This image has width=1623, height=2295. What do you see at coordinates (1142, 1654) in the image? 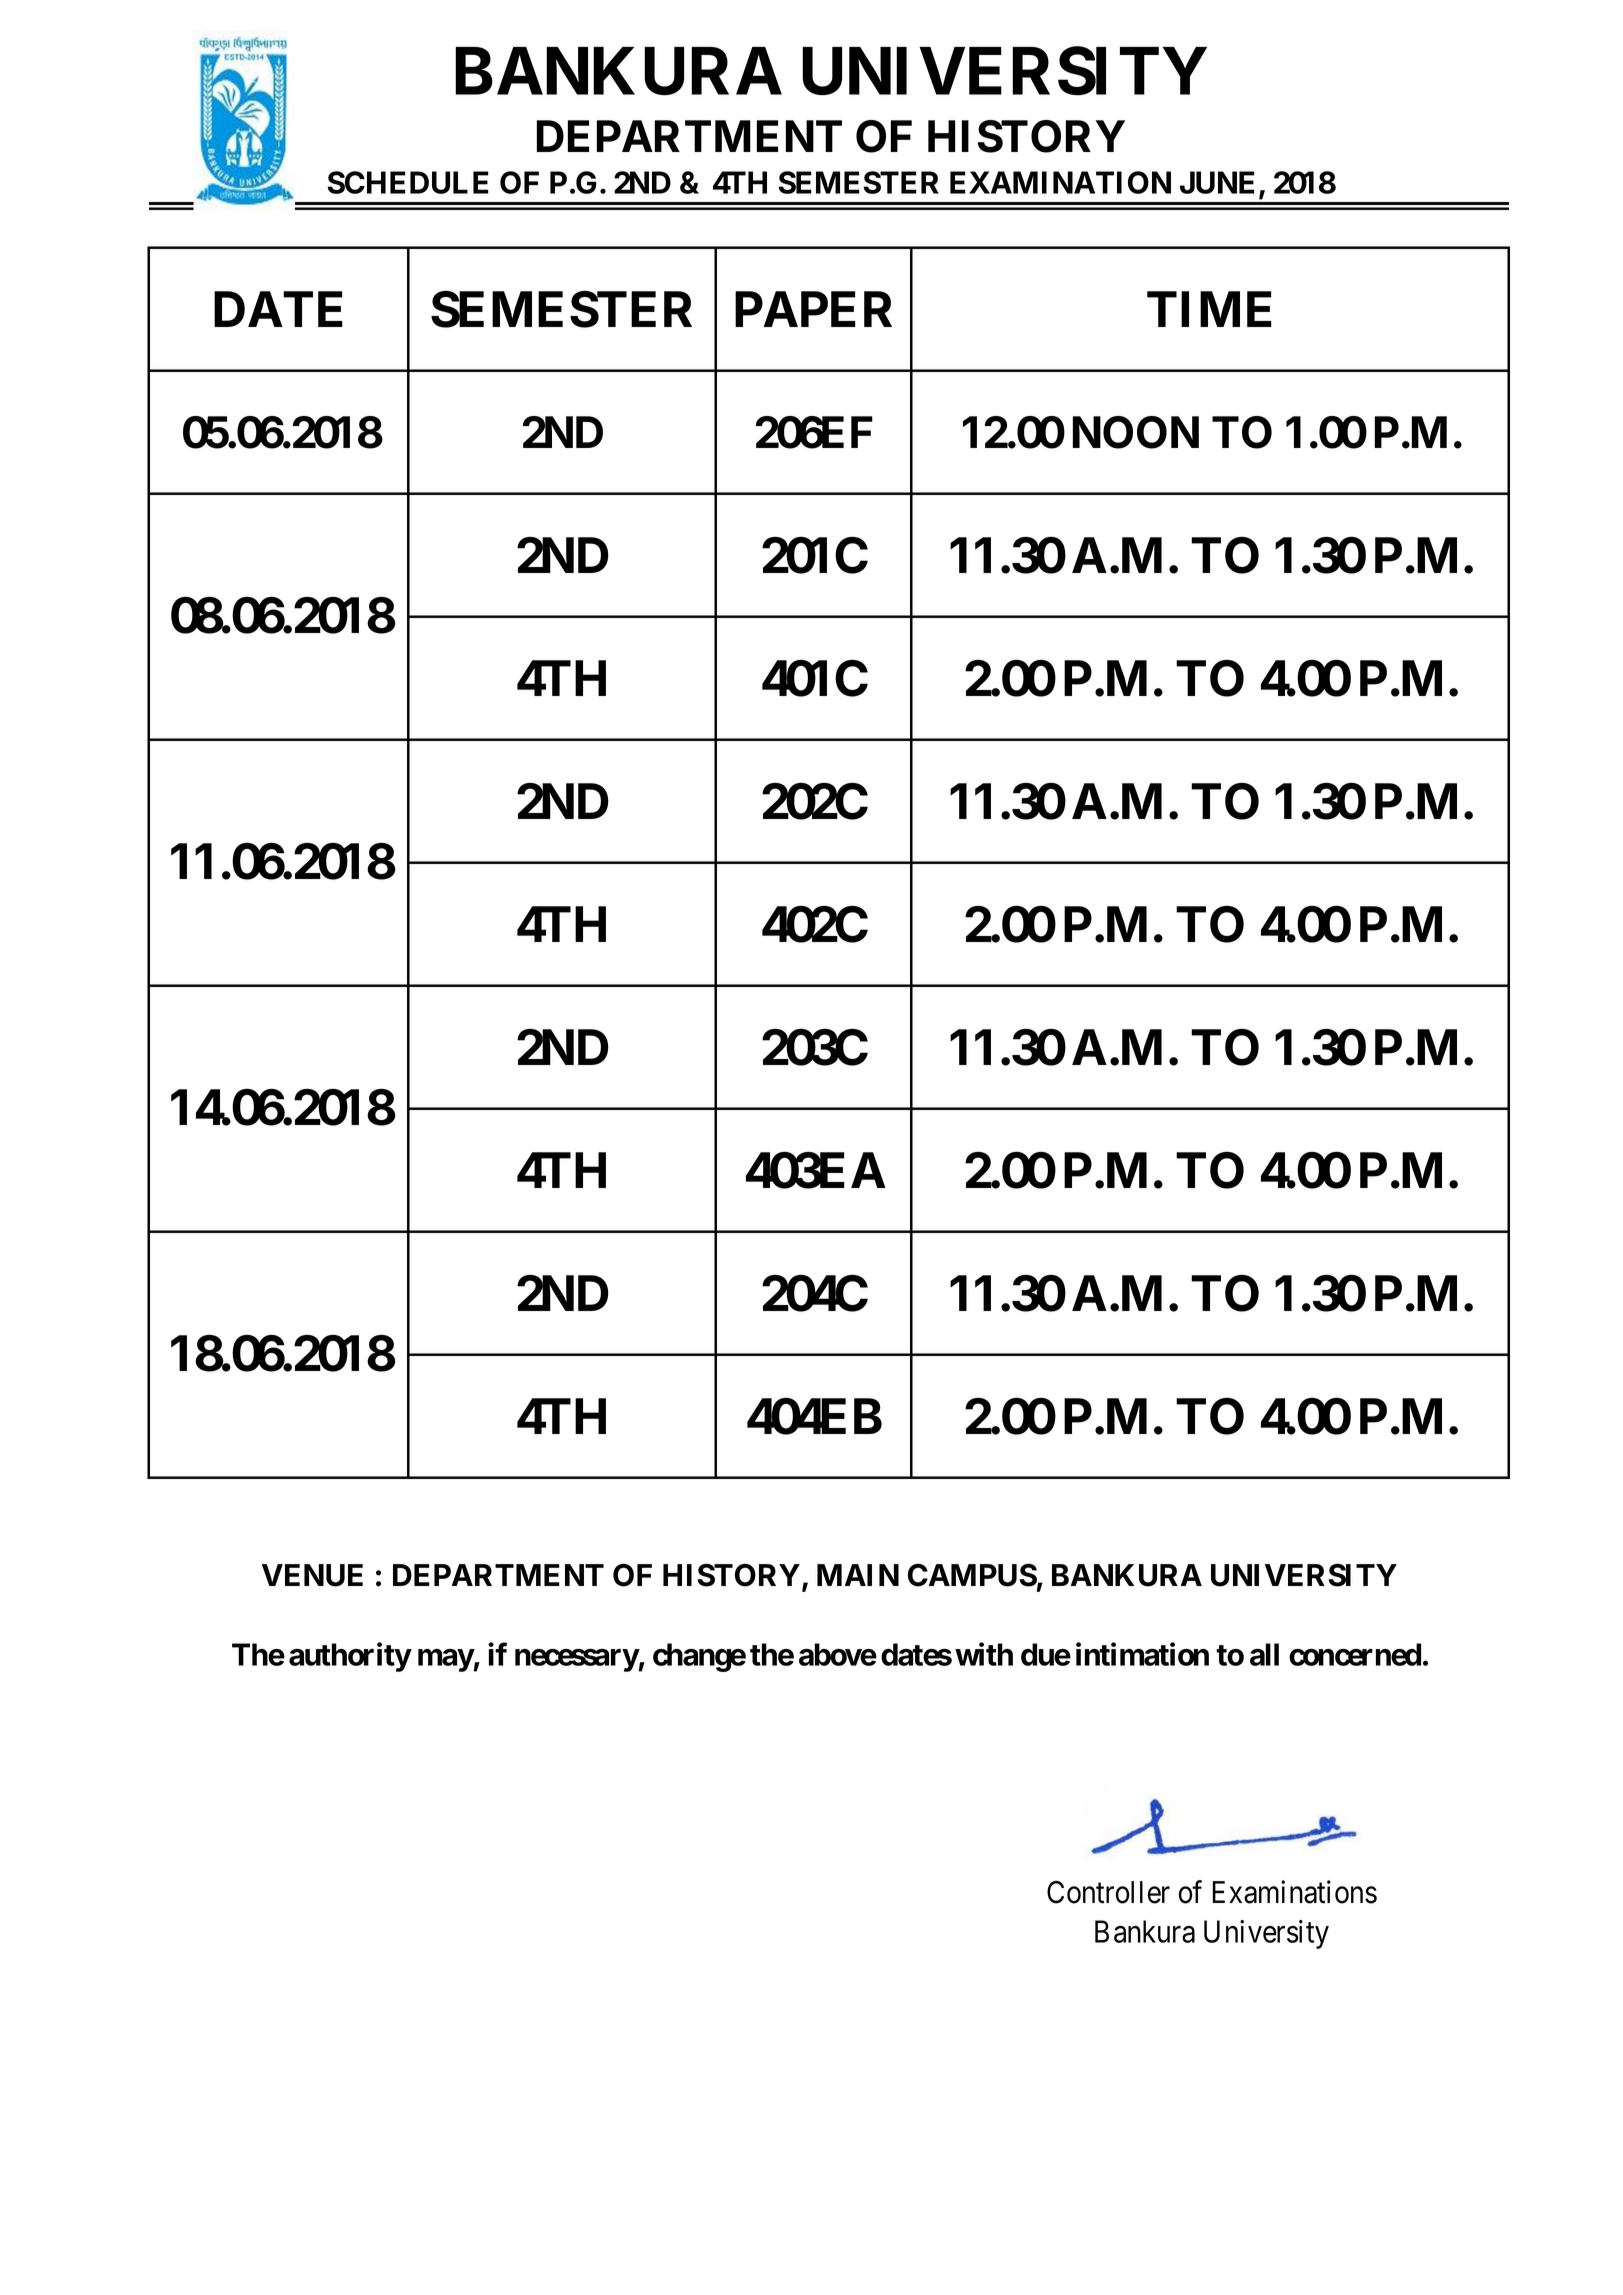
I see `intimation` at bounding box center [1142, 1654].
